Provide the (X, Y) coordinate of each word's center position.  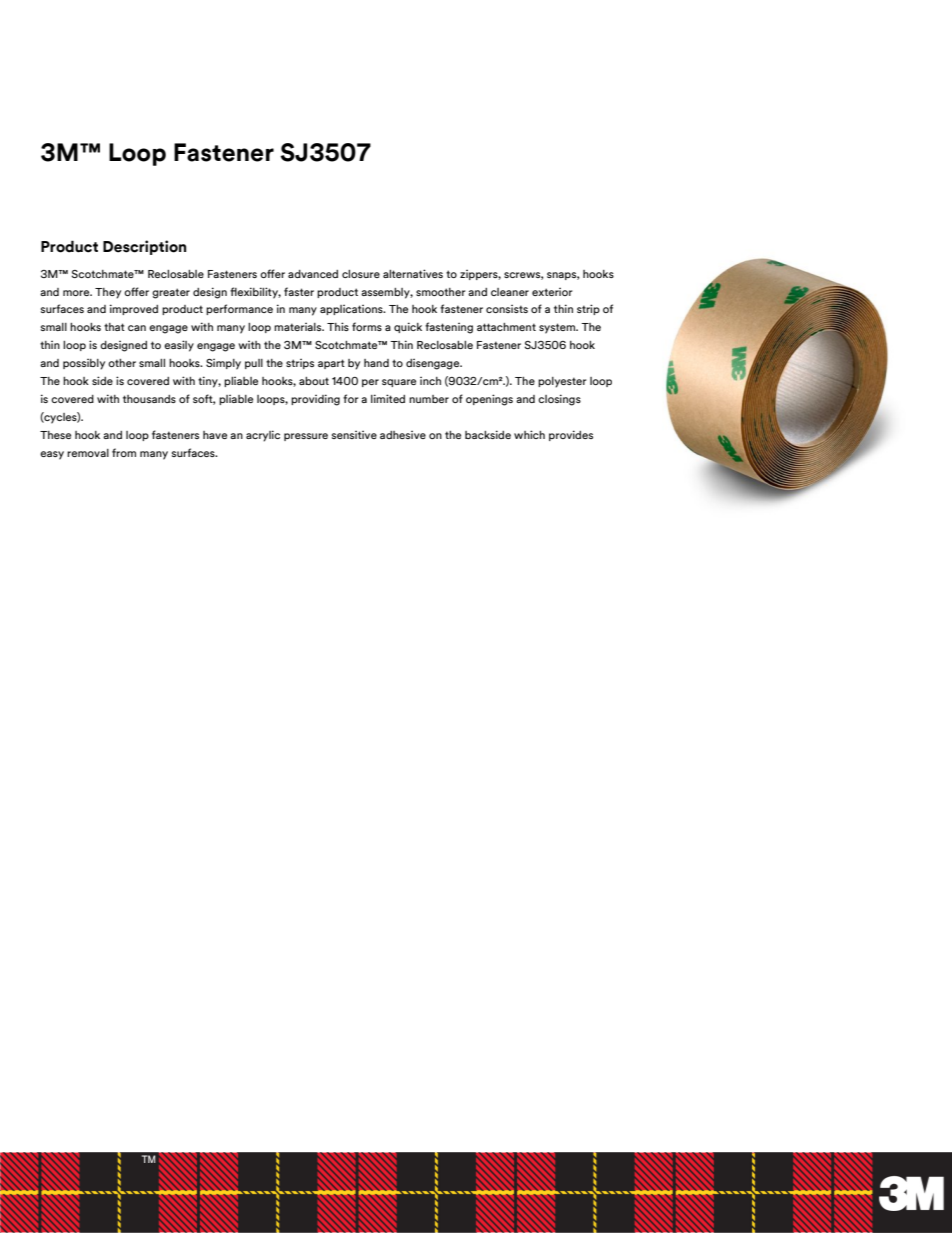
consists (507, 308)
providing (315, 400)
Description (144, 247)
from (124, 452)
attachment (506, 327)
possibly (84, 364)
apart (331, 364)
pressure (306, 437)
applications (352, 309)
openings (489, 400)
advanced (313, 274)
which (529, 434)
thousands (149, 399)
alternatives (413, 273)
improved (134, 309)
